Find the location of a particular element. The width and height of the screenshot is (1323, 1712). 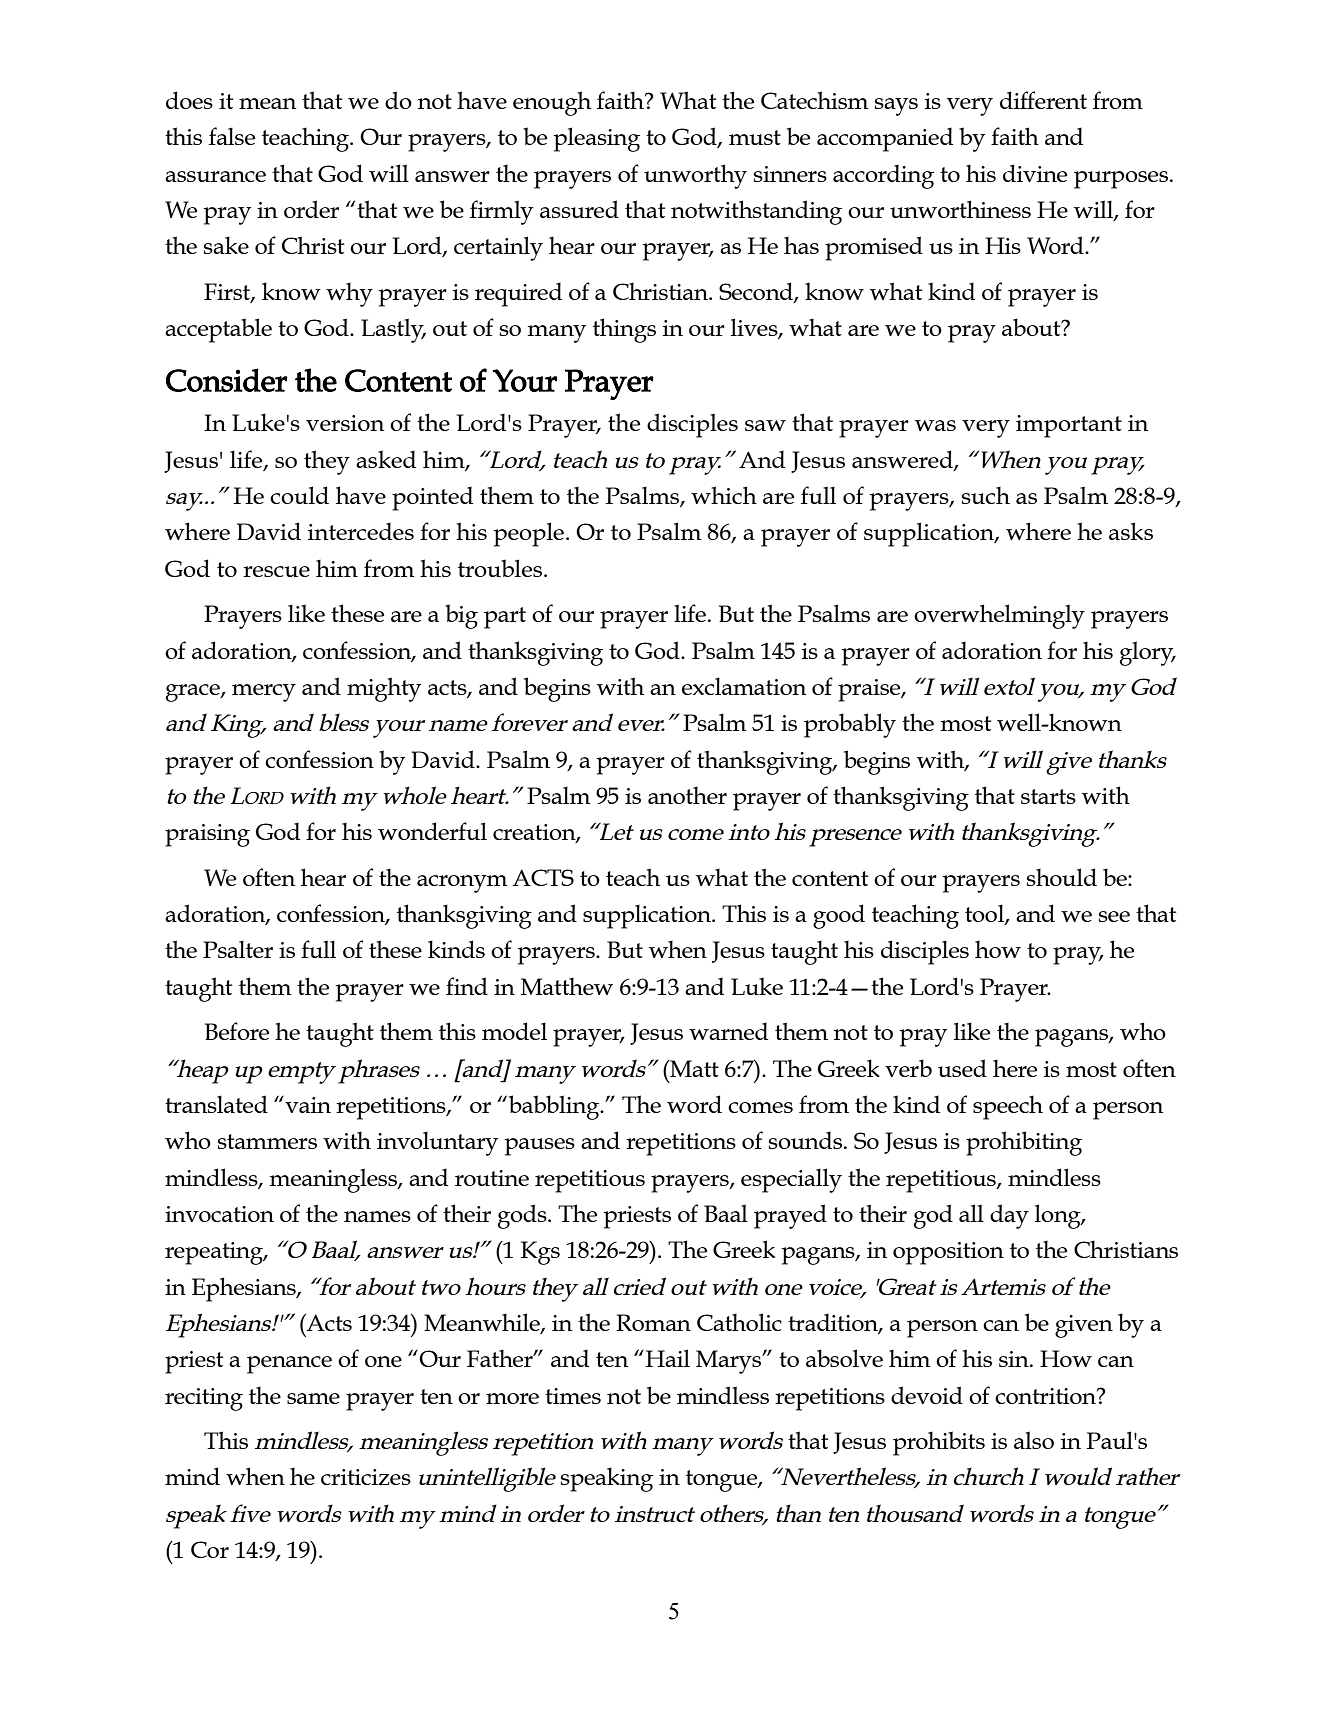

false is located at coordinates (232, 136).
